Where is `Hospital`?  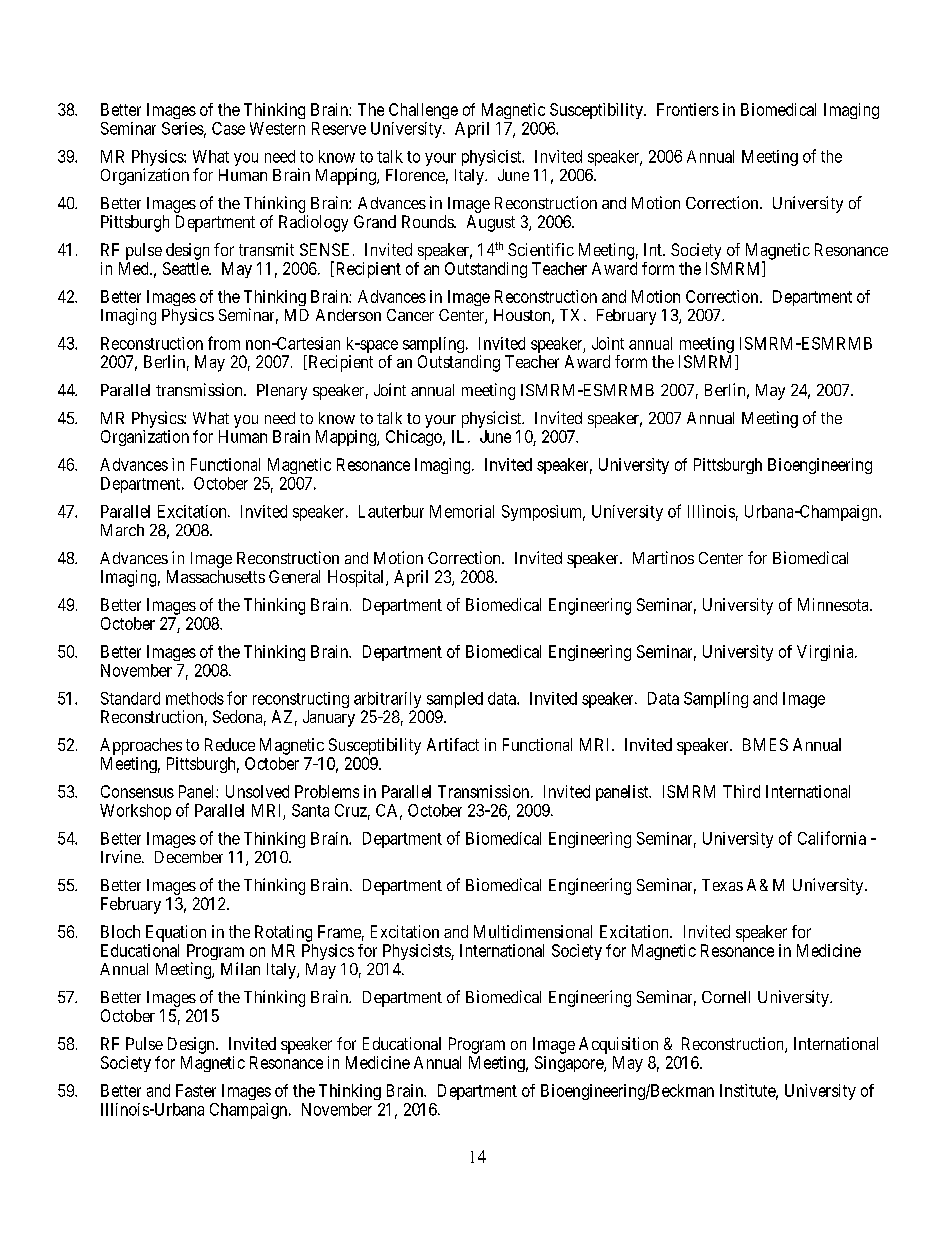
Hospital is located at coordinates (357, 578).
